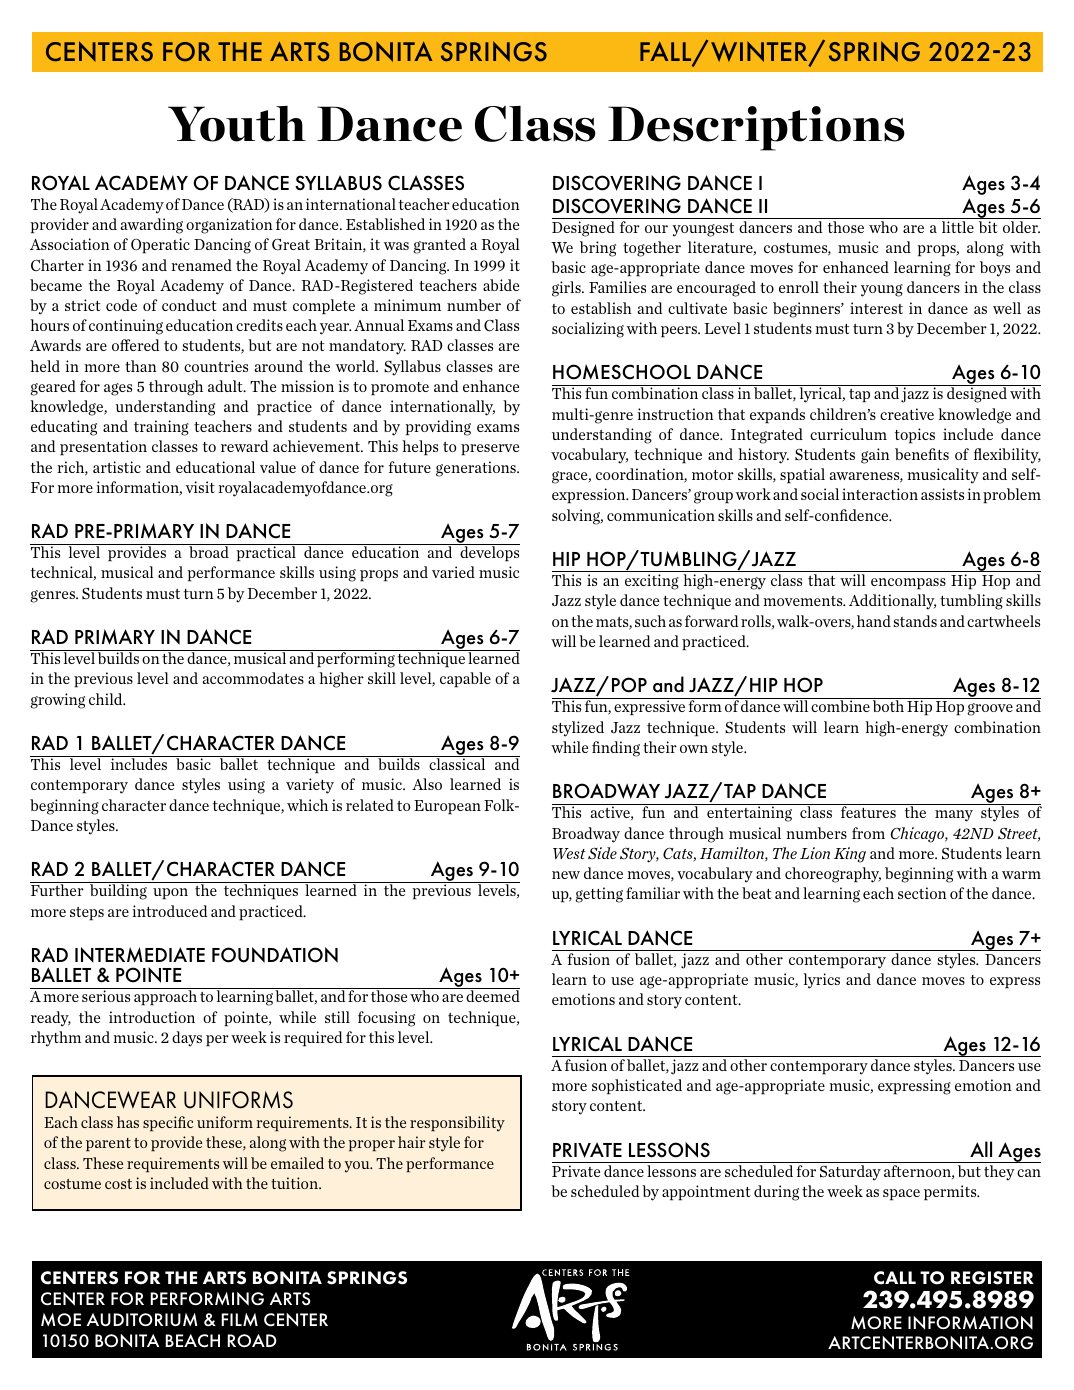 The image size is (1074, 1390). What do you see at coordinates (57, 701) in the page?
I see `growing` at bounding box center [57, 701].
